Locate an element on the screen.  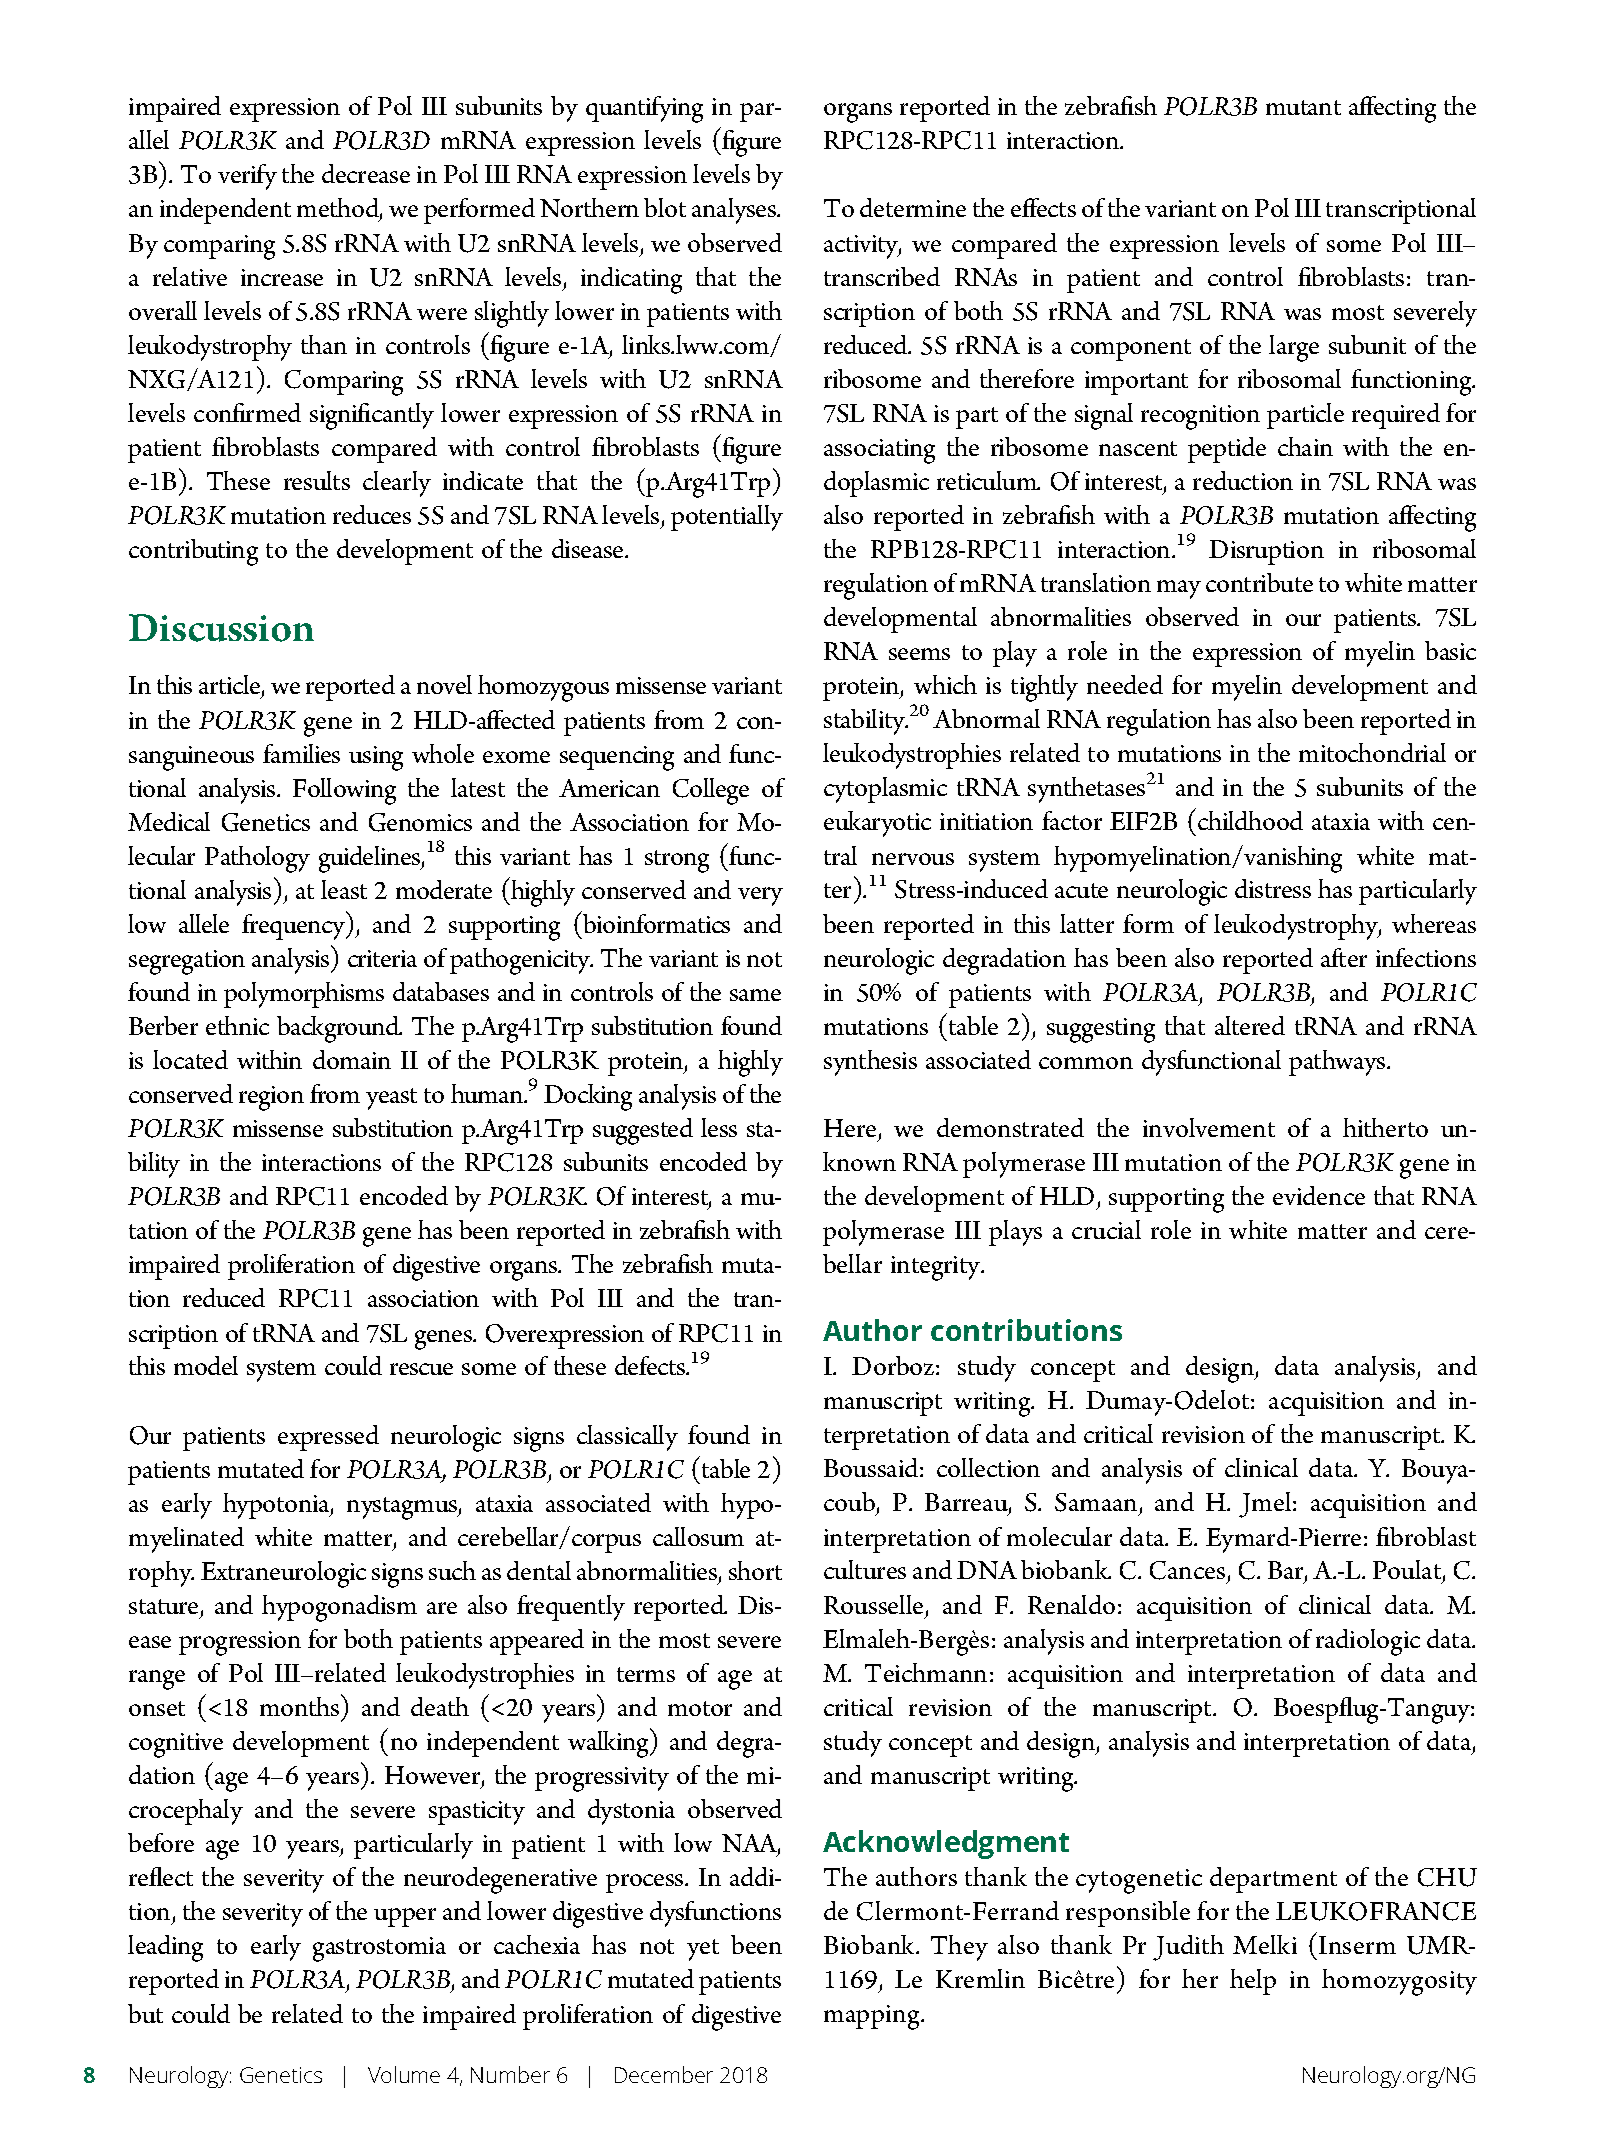
region is located at coordinates (271, 1098).
